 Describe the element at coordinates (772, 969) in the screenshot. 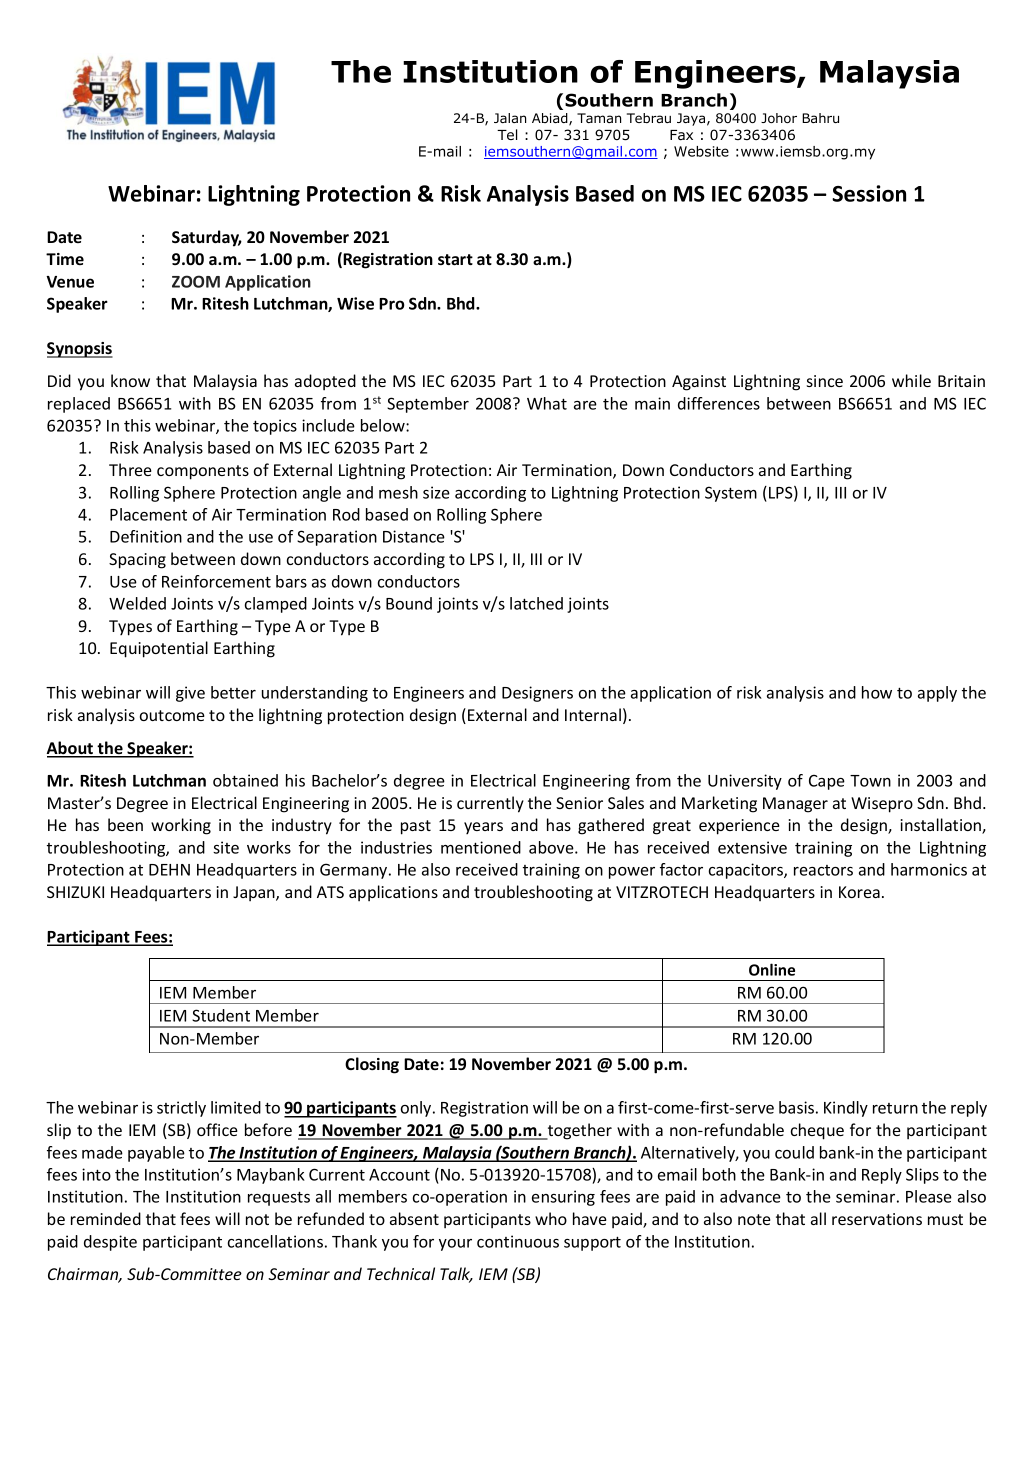

I see `Online` at that location.
